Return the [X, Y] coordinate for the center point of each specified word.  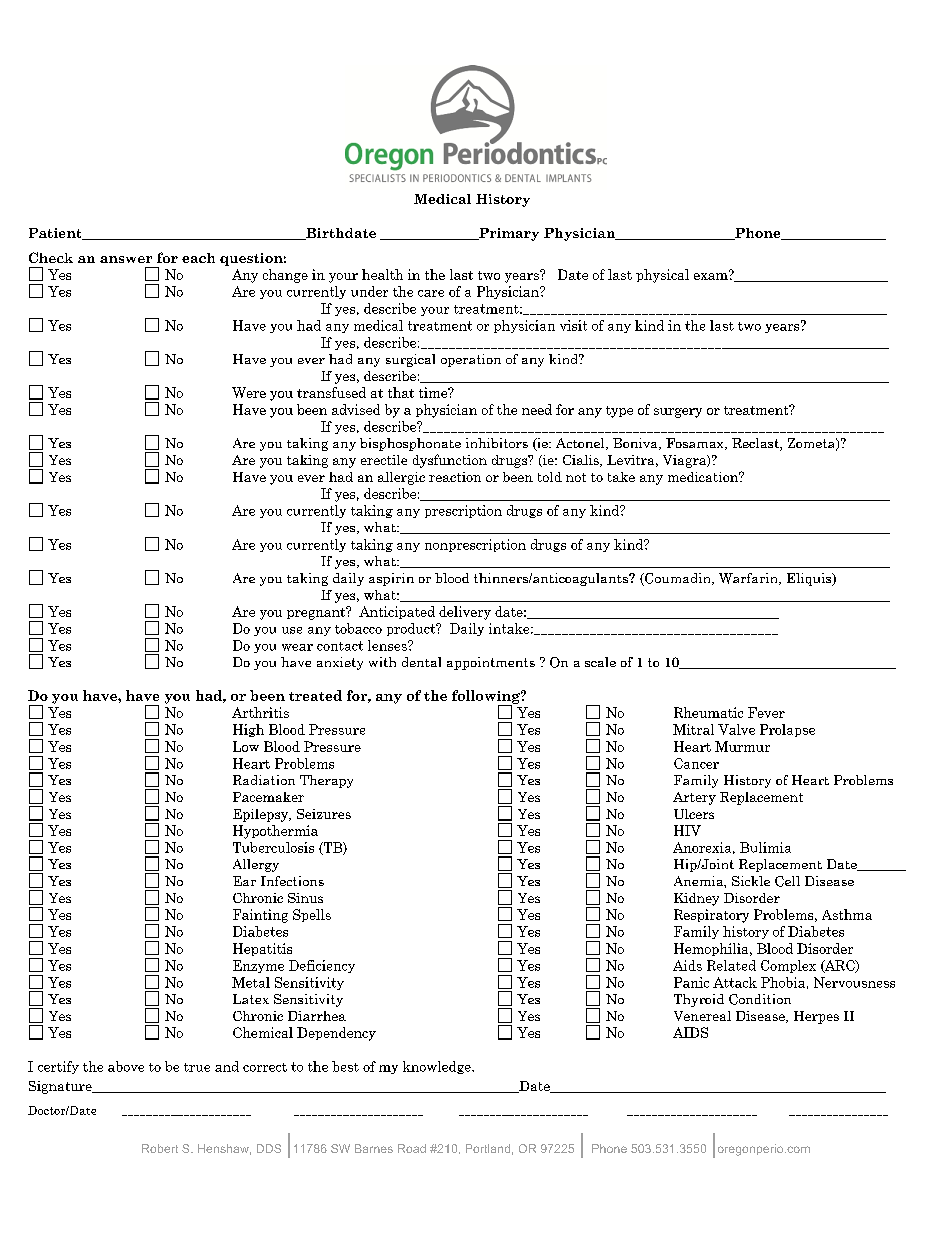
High [248, 730]
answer [126, 259]
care [431, 293]
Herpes [816, 1017]
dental [421, 662]
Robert [160, 1148]
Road [412, 1148]
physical [662, 276]
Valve [736, 729]
